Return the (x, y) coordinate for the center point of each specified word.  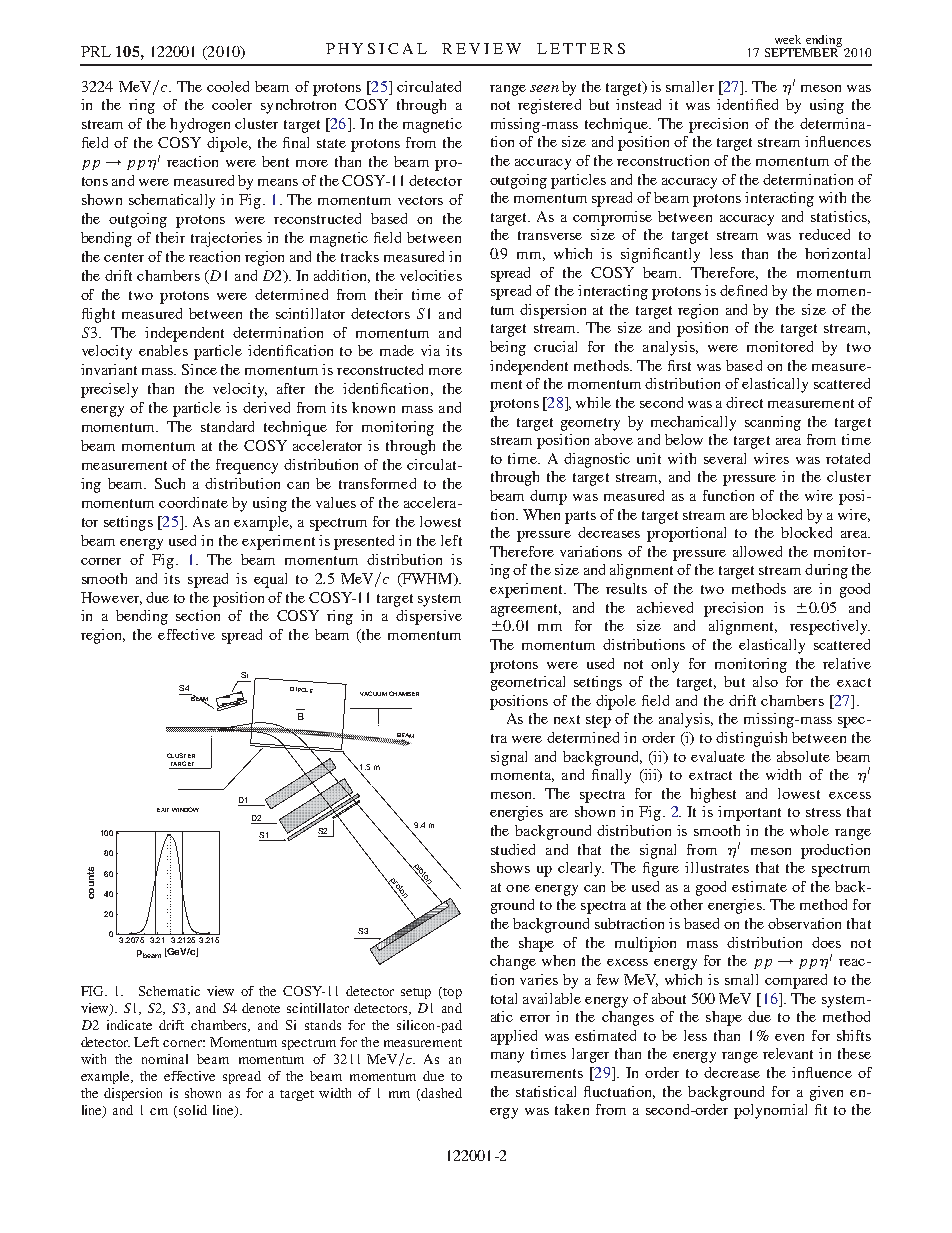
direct (744, 402)
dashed (440, 1094)
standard (227, 426)
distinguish (751, 739)
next (567, 719)
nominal (165, 1059)
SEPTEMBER (803, 51)
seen (544, 88)
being (508, 348)
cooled (228, 86)
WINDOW (185, 809)
